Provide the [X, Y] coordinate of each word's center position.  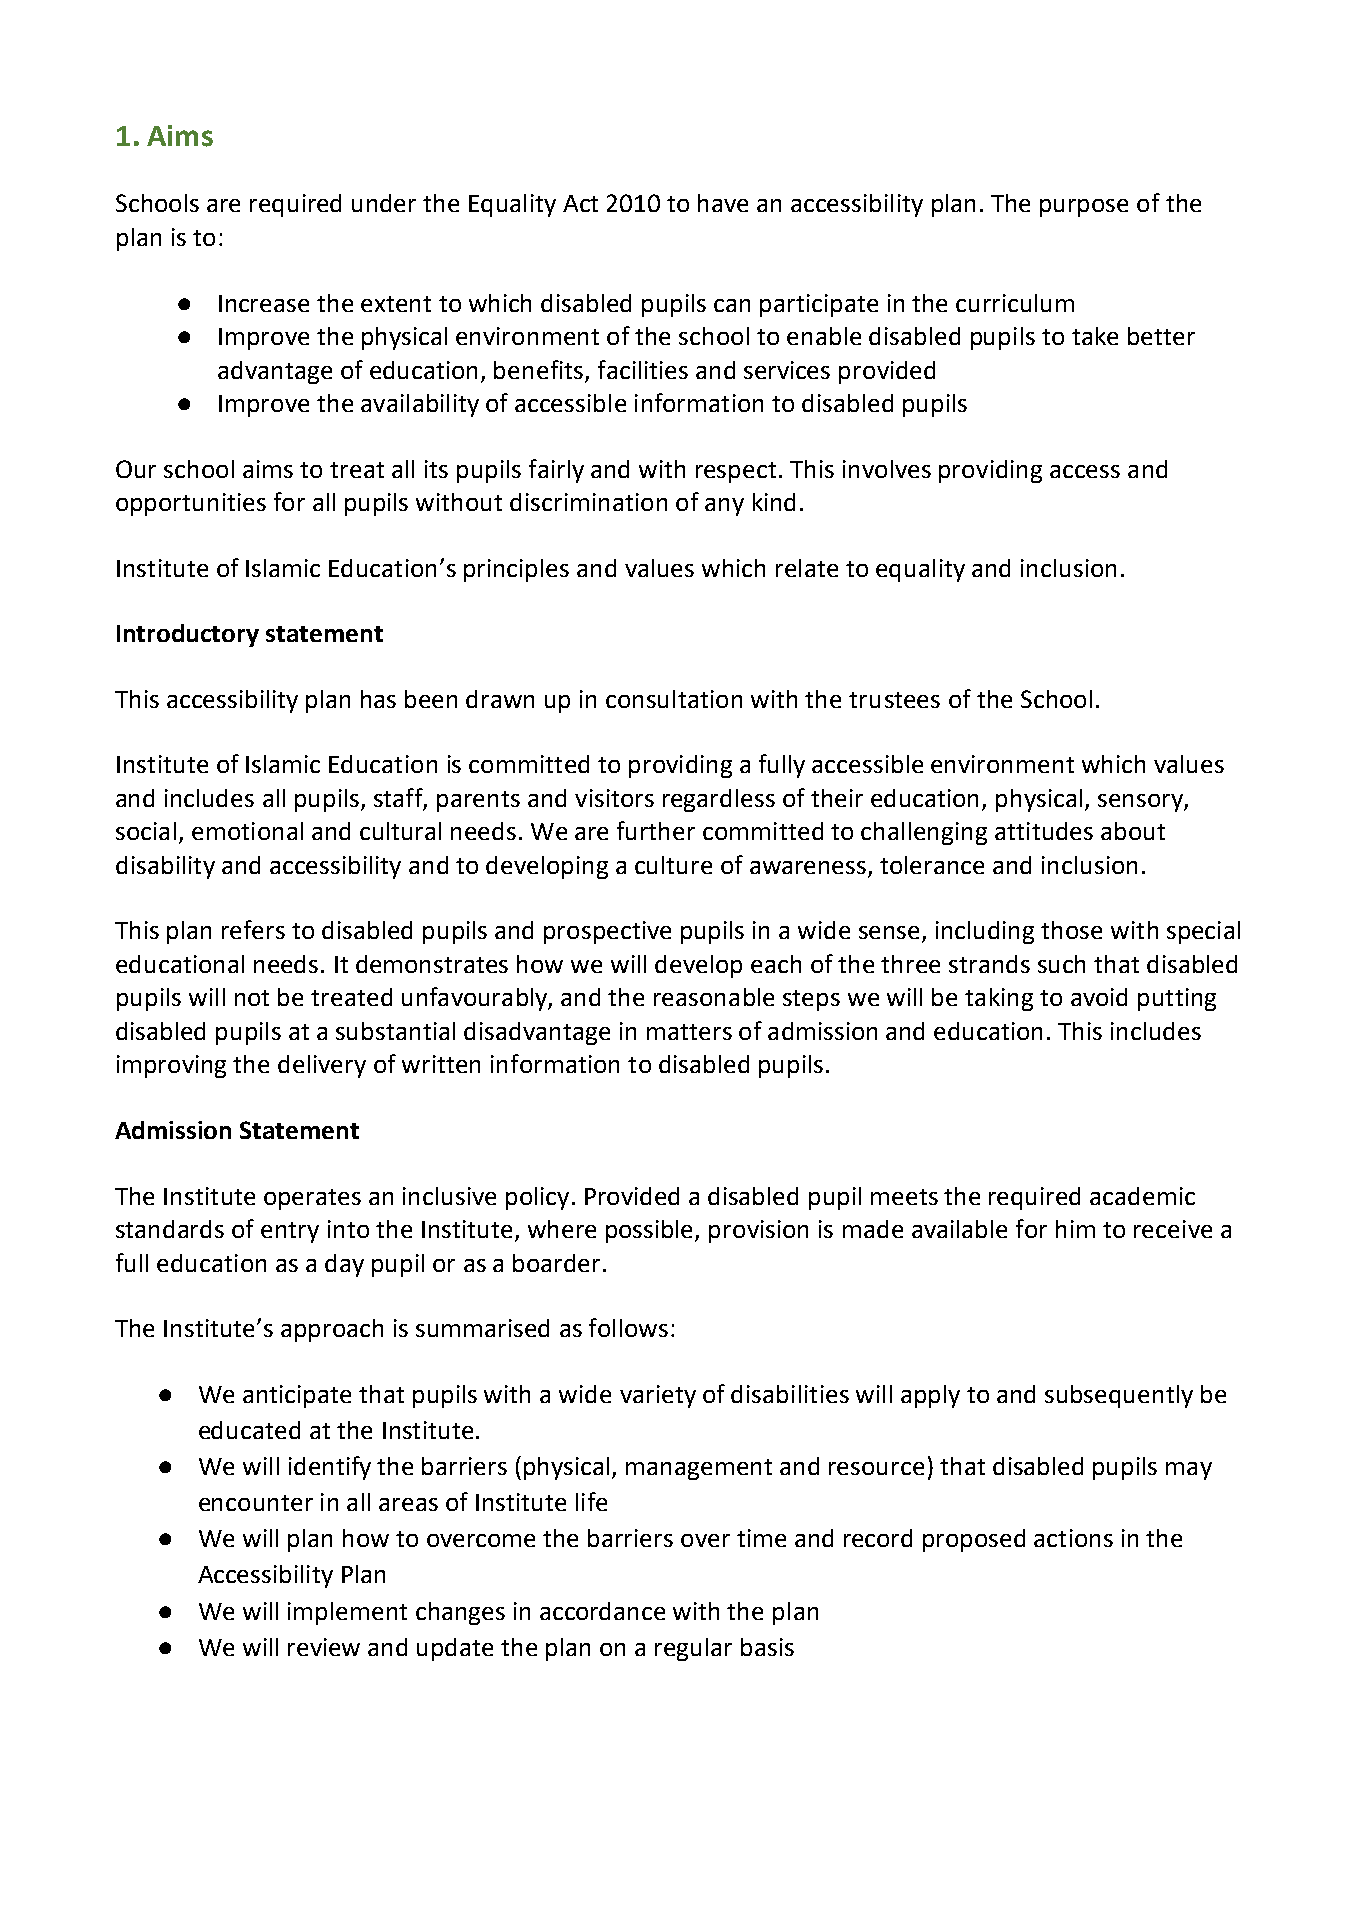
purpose [1084, 208]
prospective [607, 932]
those [1071, 930]
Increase [264, 303]
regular [693, 1649]
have [723, 203]
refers [253, 929]
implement [347, 1613]
